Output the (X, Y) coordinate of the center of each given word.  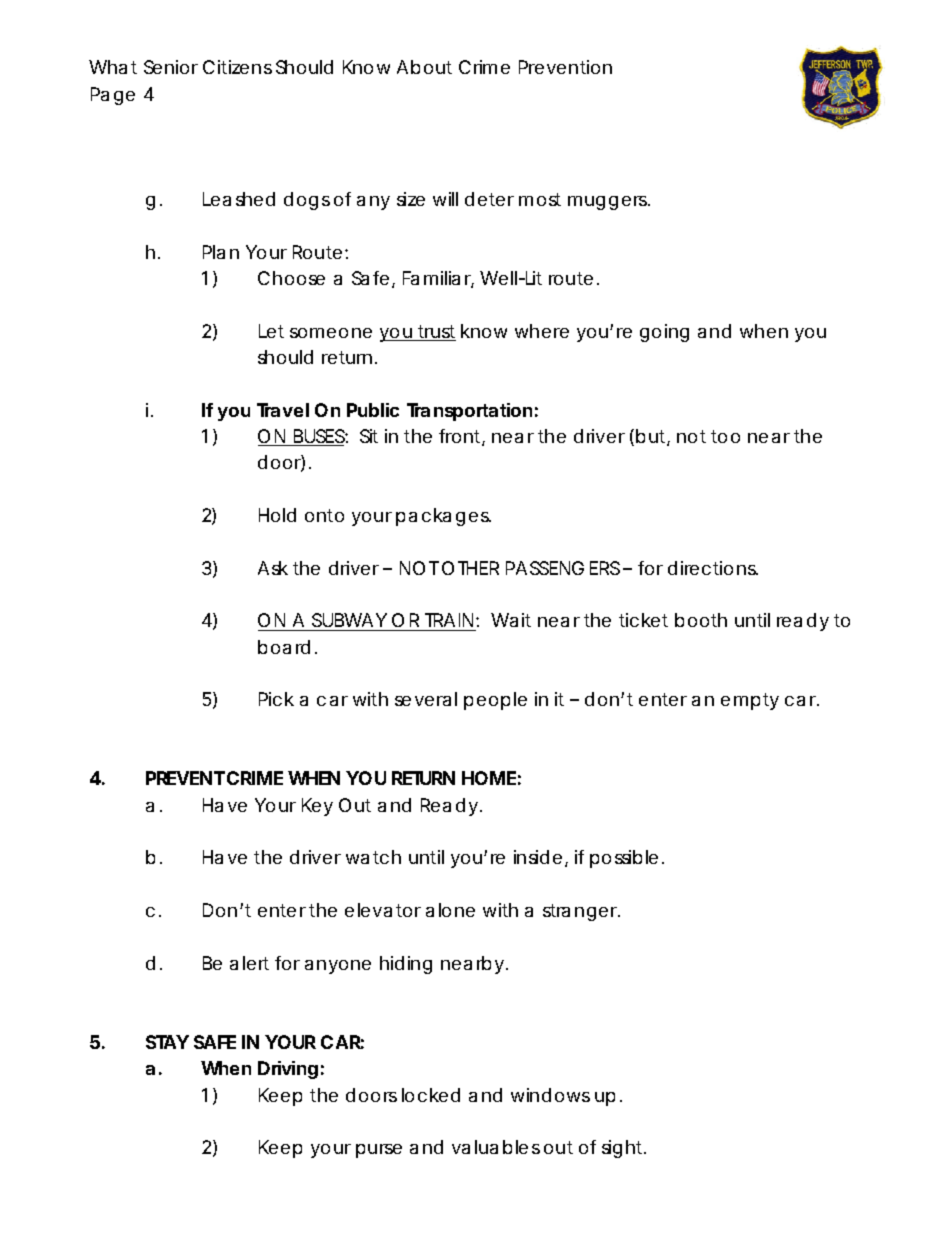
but (653, 437)
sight (624, 1149)
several (426, 699)
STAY (167, 1042)
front (462, 437)
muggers (609, 203)
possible (624, 859)
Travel (283, 410)
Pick (276, 699)
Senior (171, 67)
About (424, 67)
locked (431, 1095)
